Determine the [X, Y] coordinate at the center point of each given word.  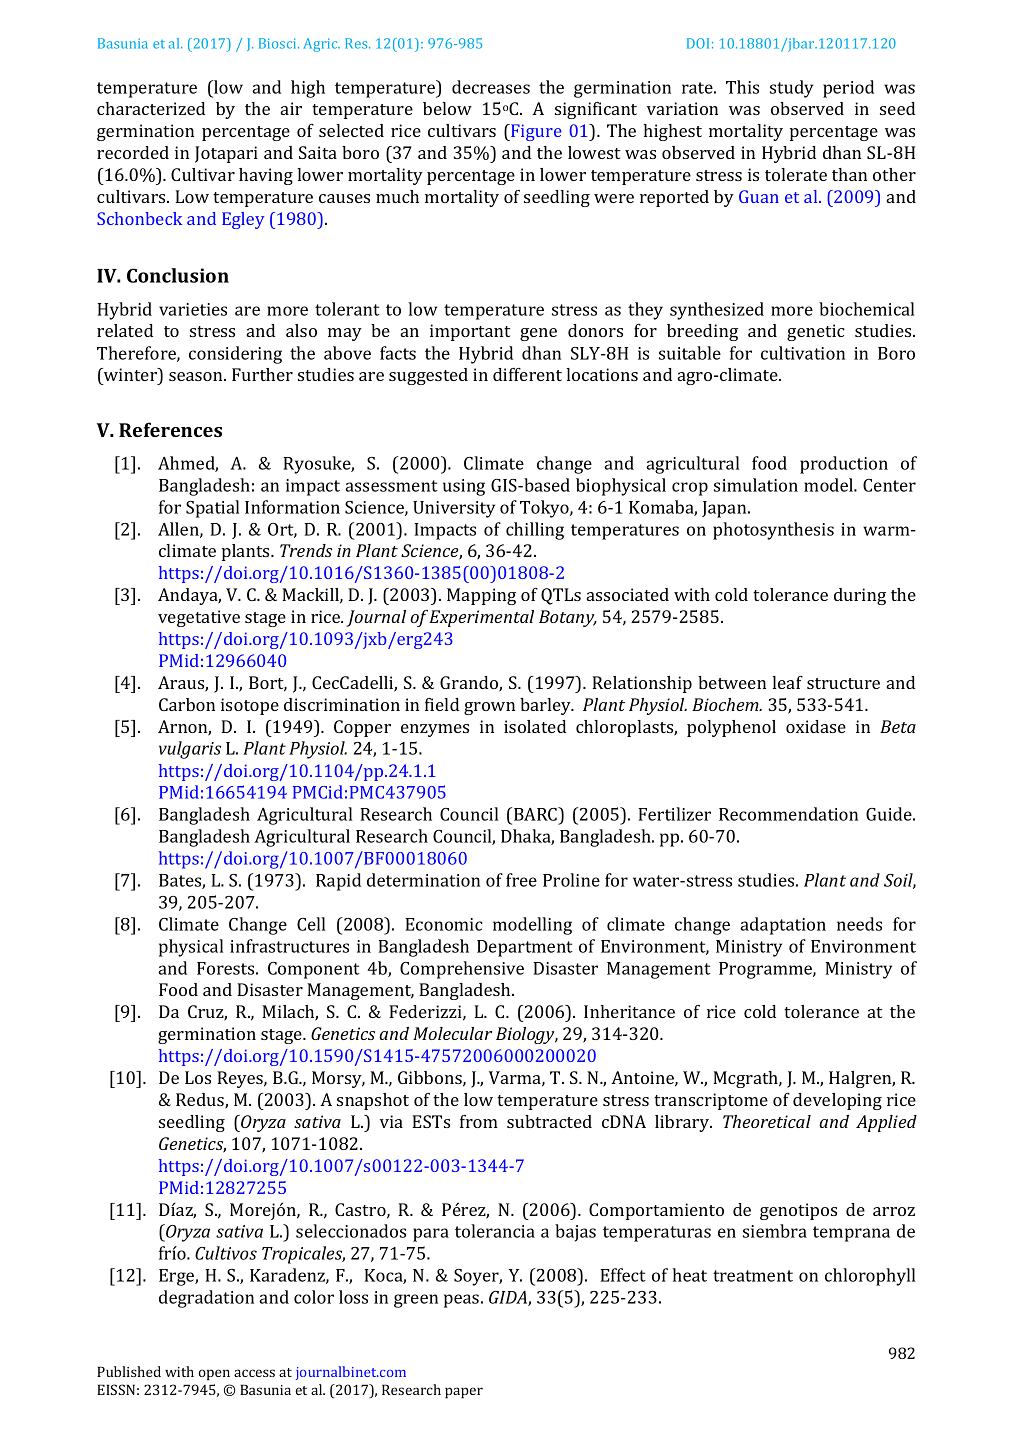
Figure [535, 132]
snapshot [373, 1101]
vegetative [199, 618]
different [527, 374]
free [521, 880]
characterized [151, 108]
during [860, 596]
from [479, 1121]
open [214, 1375]
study [791, 89]
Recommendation [788, 814]
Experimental [481, 618]
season [197, 376]
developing [837, 1101]
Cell [311, 924]
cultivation [803, 353]
